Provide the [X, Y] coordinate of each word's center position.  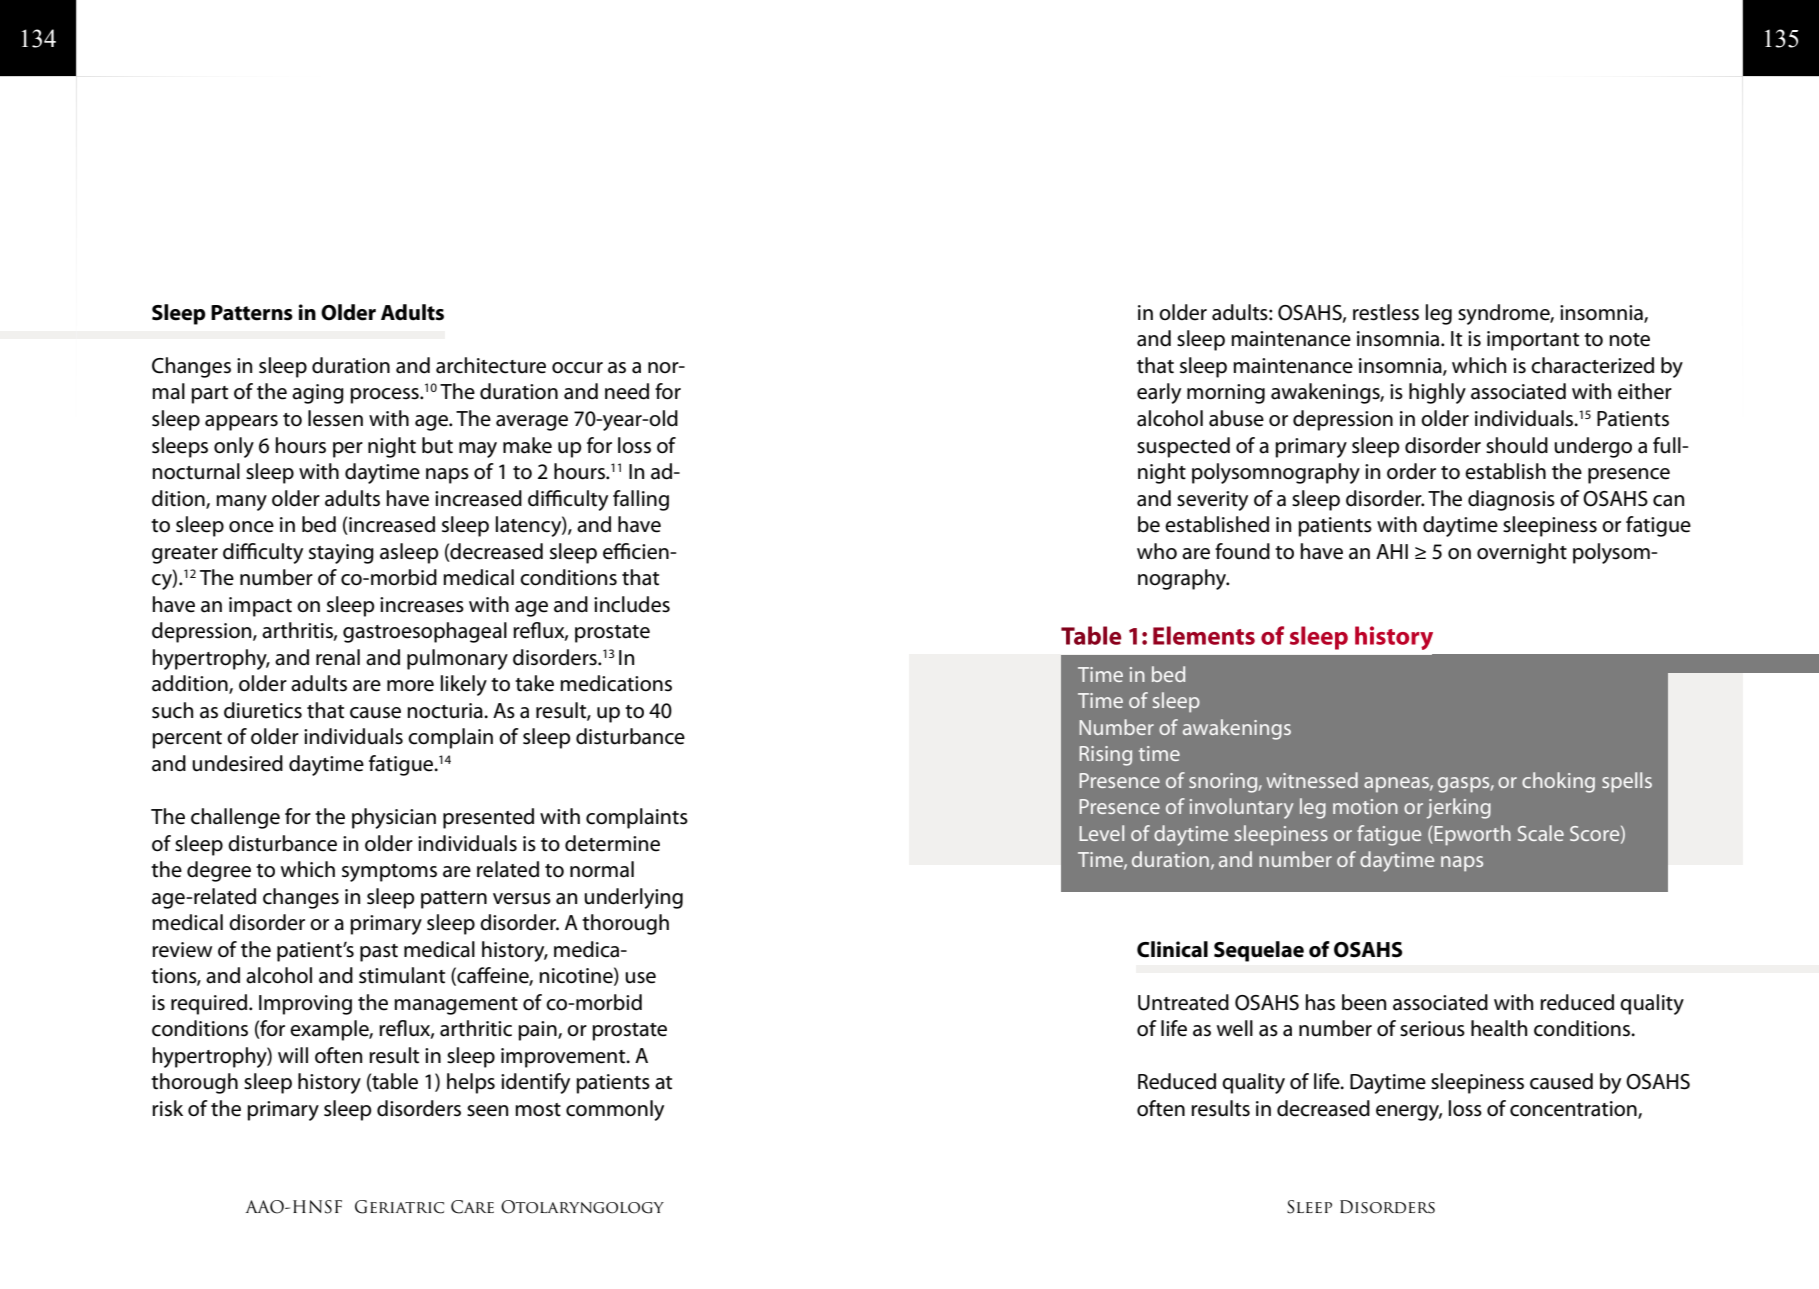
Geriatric [399, 1207]
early [1159, 393]
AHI [1392, 551]
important [1533, 341]
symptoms [389, 873]
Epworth [1471, 835]
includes [632, 604]
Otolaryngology [582, 1207]
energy [1409, 1113]
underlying [633, 898]
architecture [491, 365]
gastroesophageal [425, 632]
